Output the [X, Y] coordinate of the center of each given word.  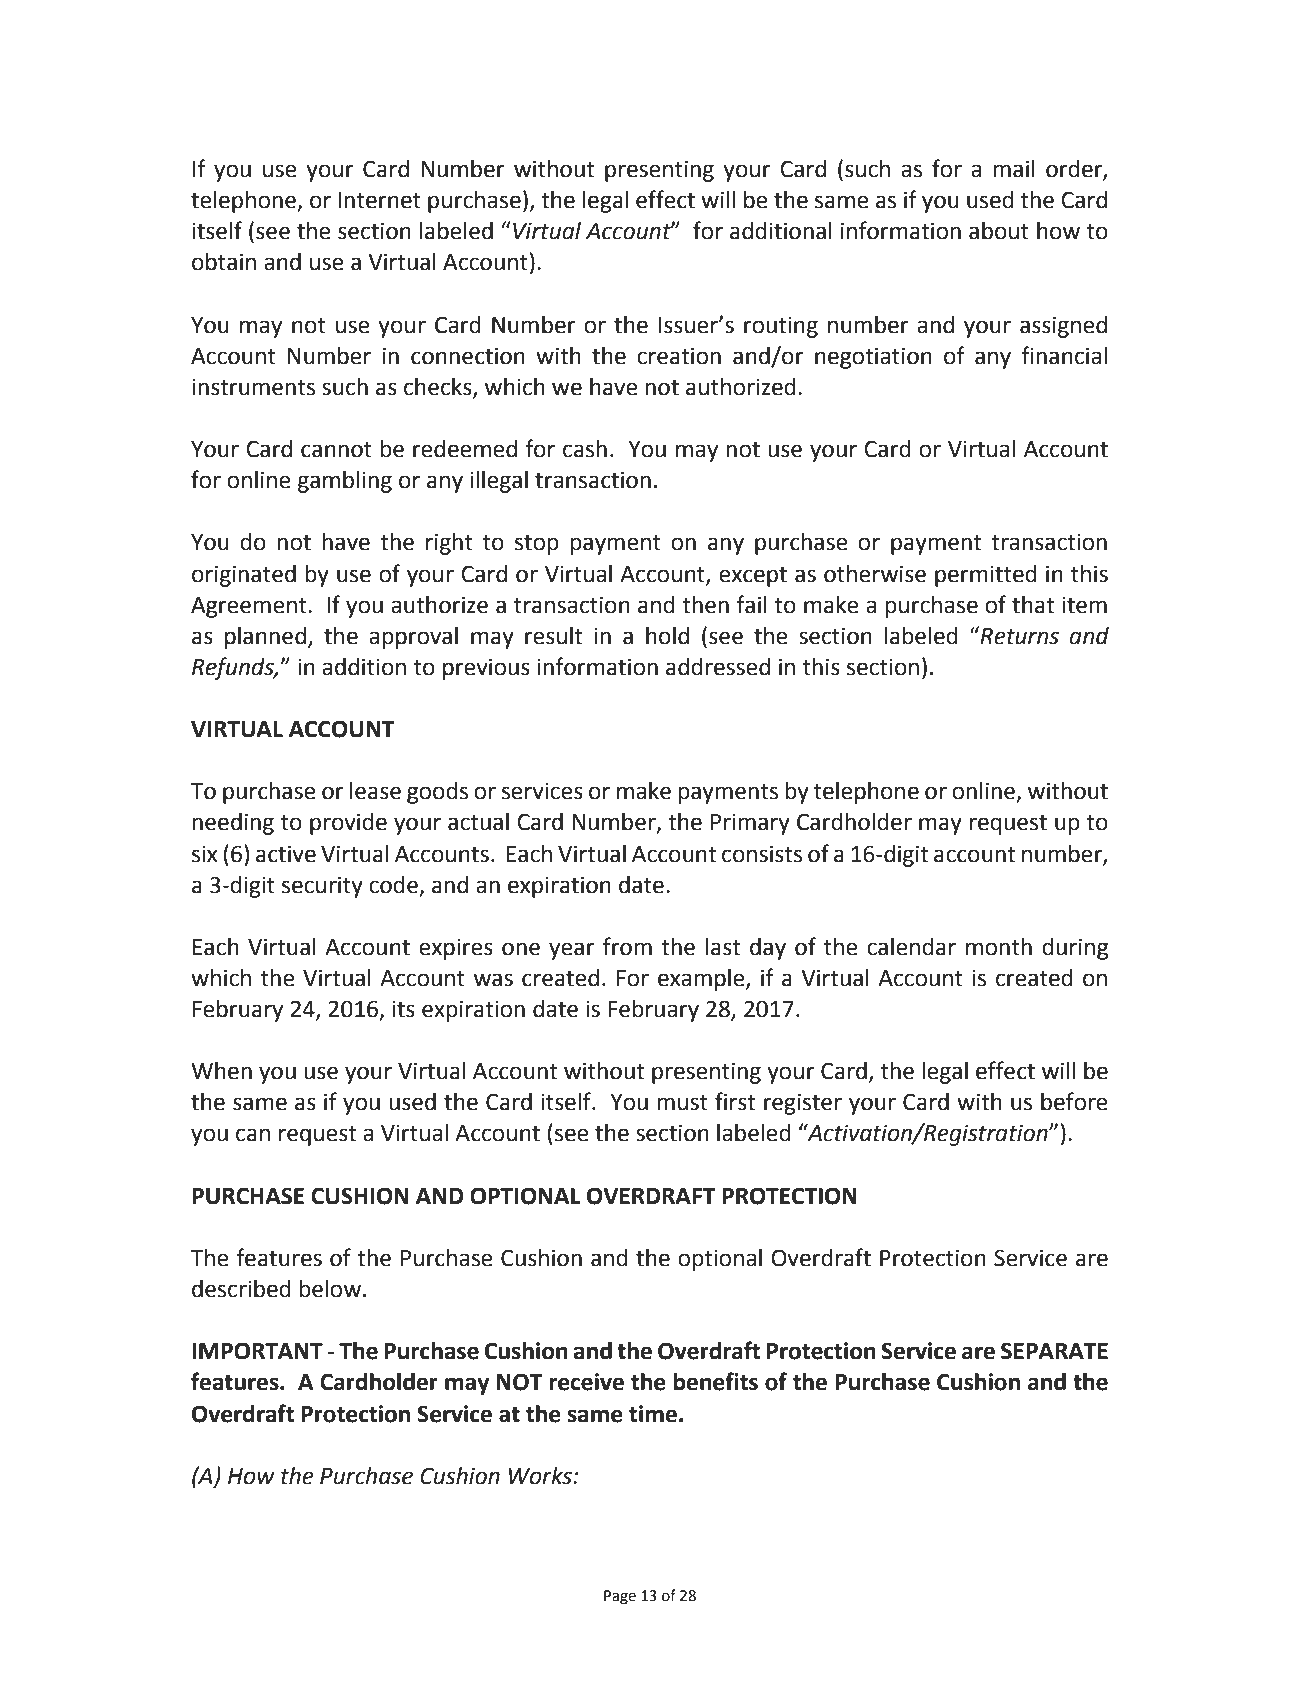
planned [265, 638]
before [1074, 1101]
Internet [379, 200]
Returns [1019, 636]
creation [679, 356]
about [999, 231]
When [221, 1071]
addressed [718, 667]
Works [541, 1476]
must [682, 1103]
